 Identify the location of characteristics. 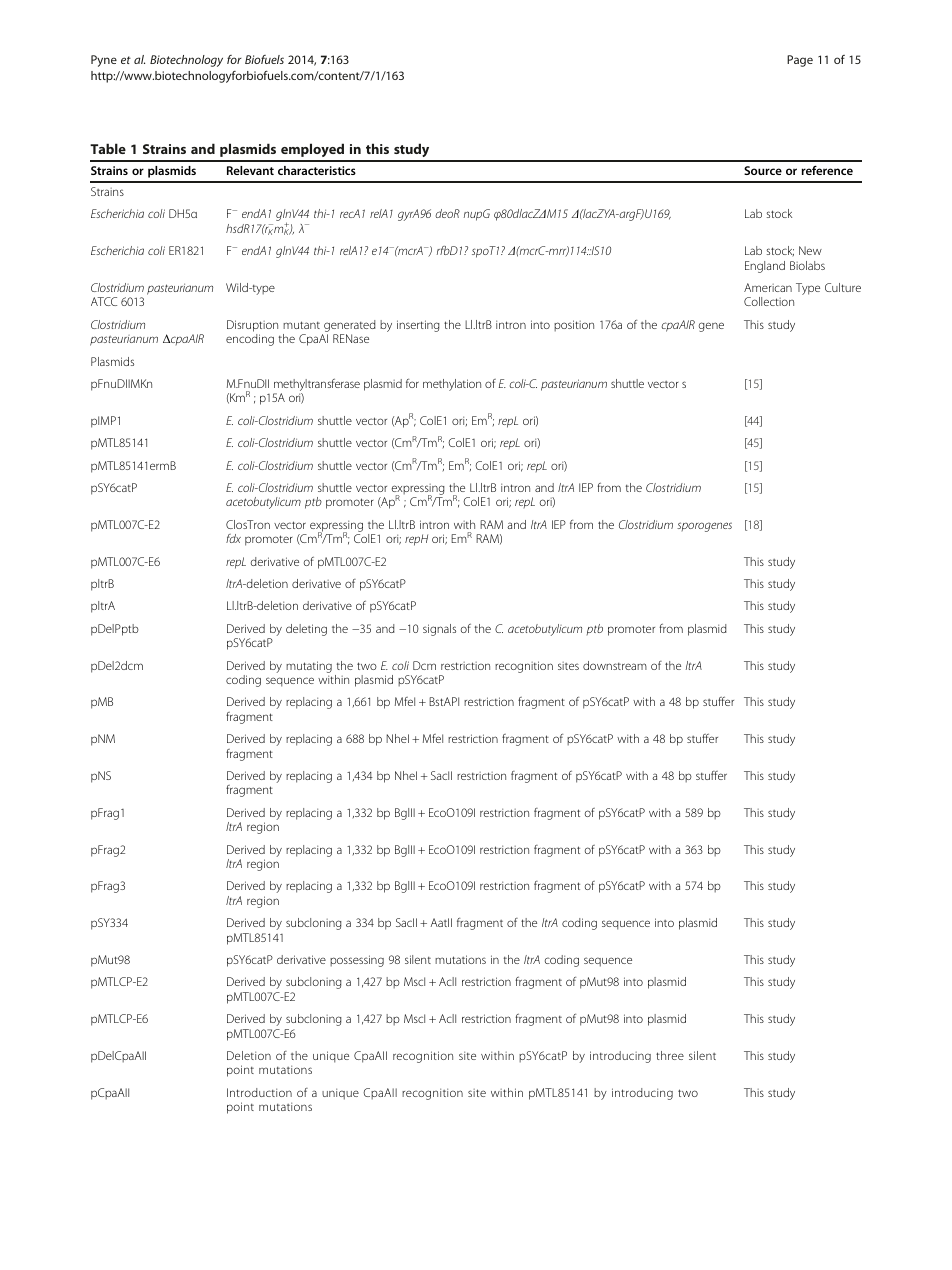
(317, 170).
